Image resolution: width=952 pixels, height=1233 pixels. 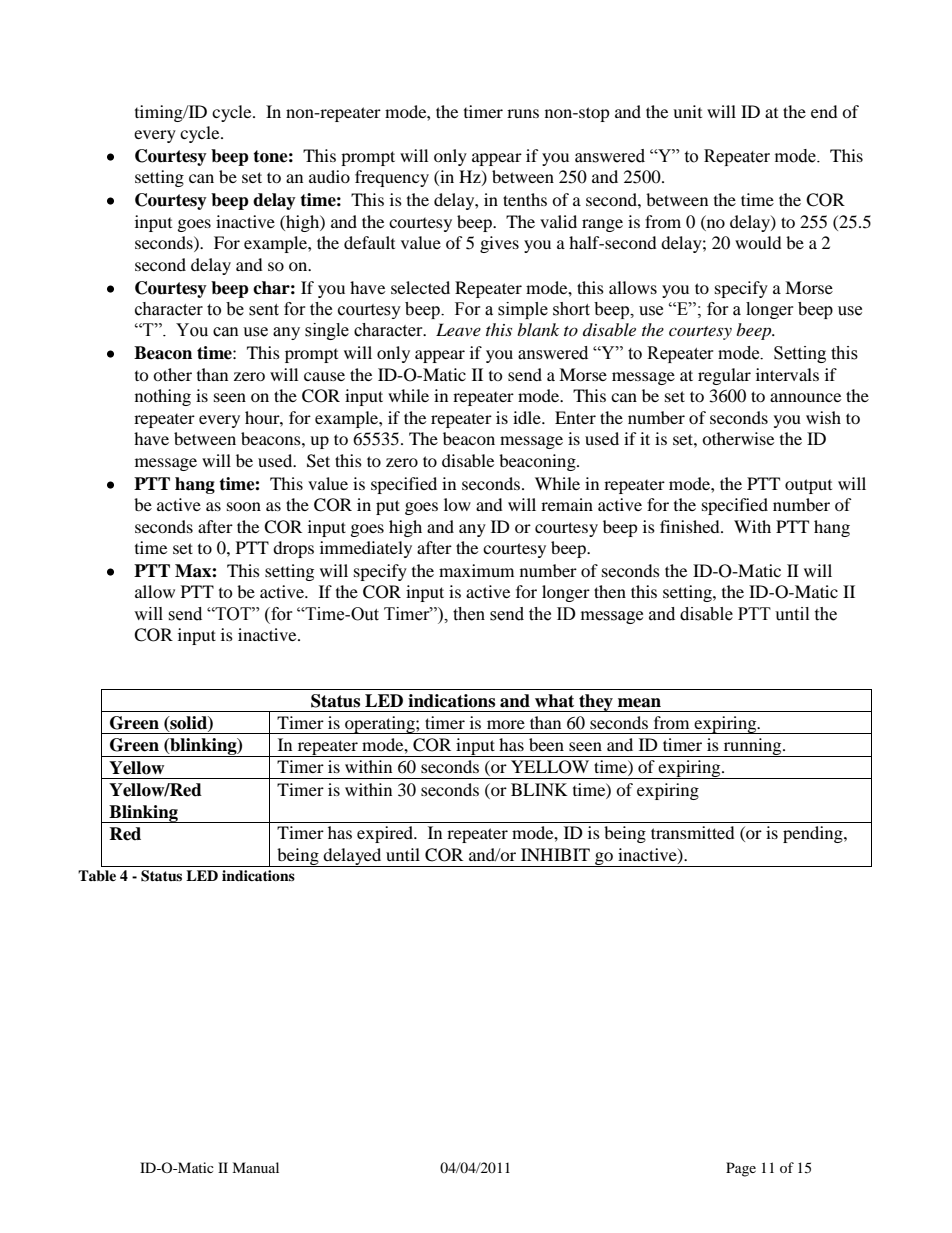 I want to click on Manual, so click(x=255, y=1167).
